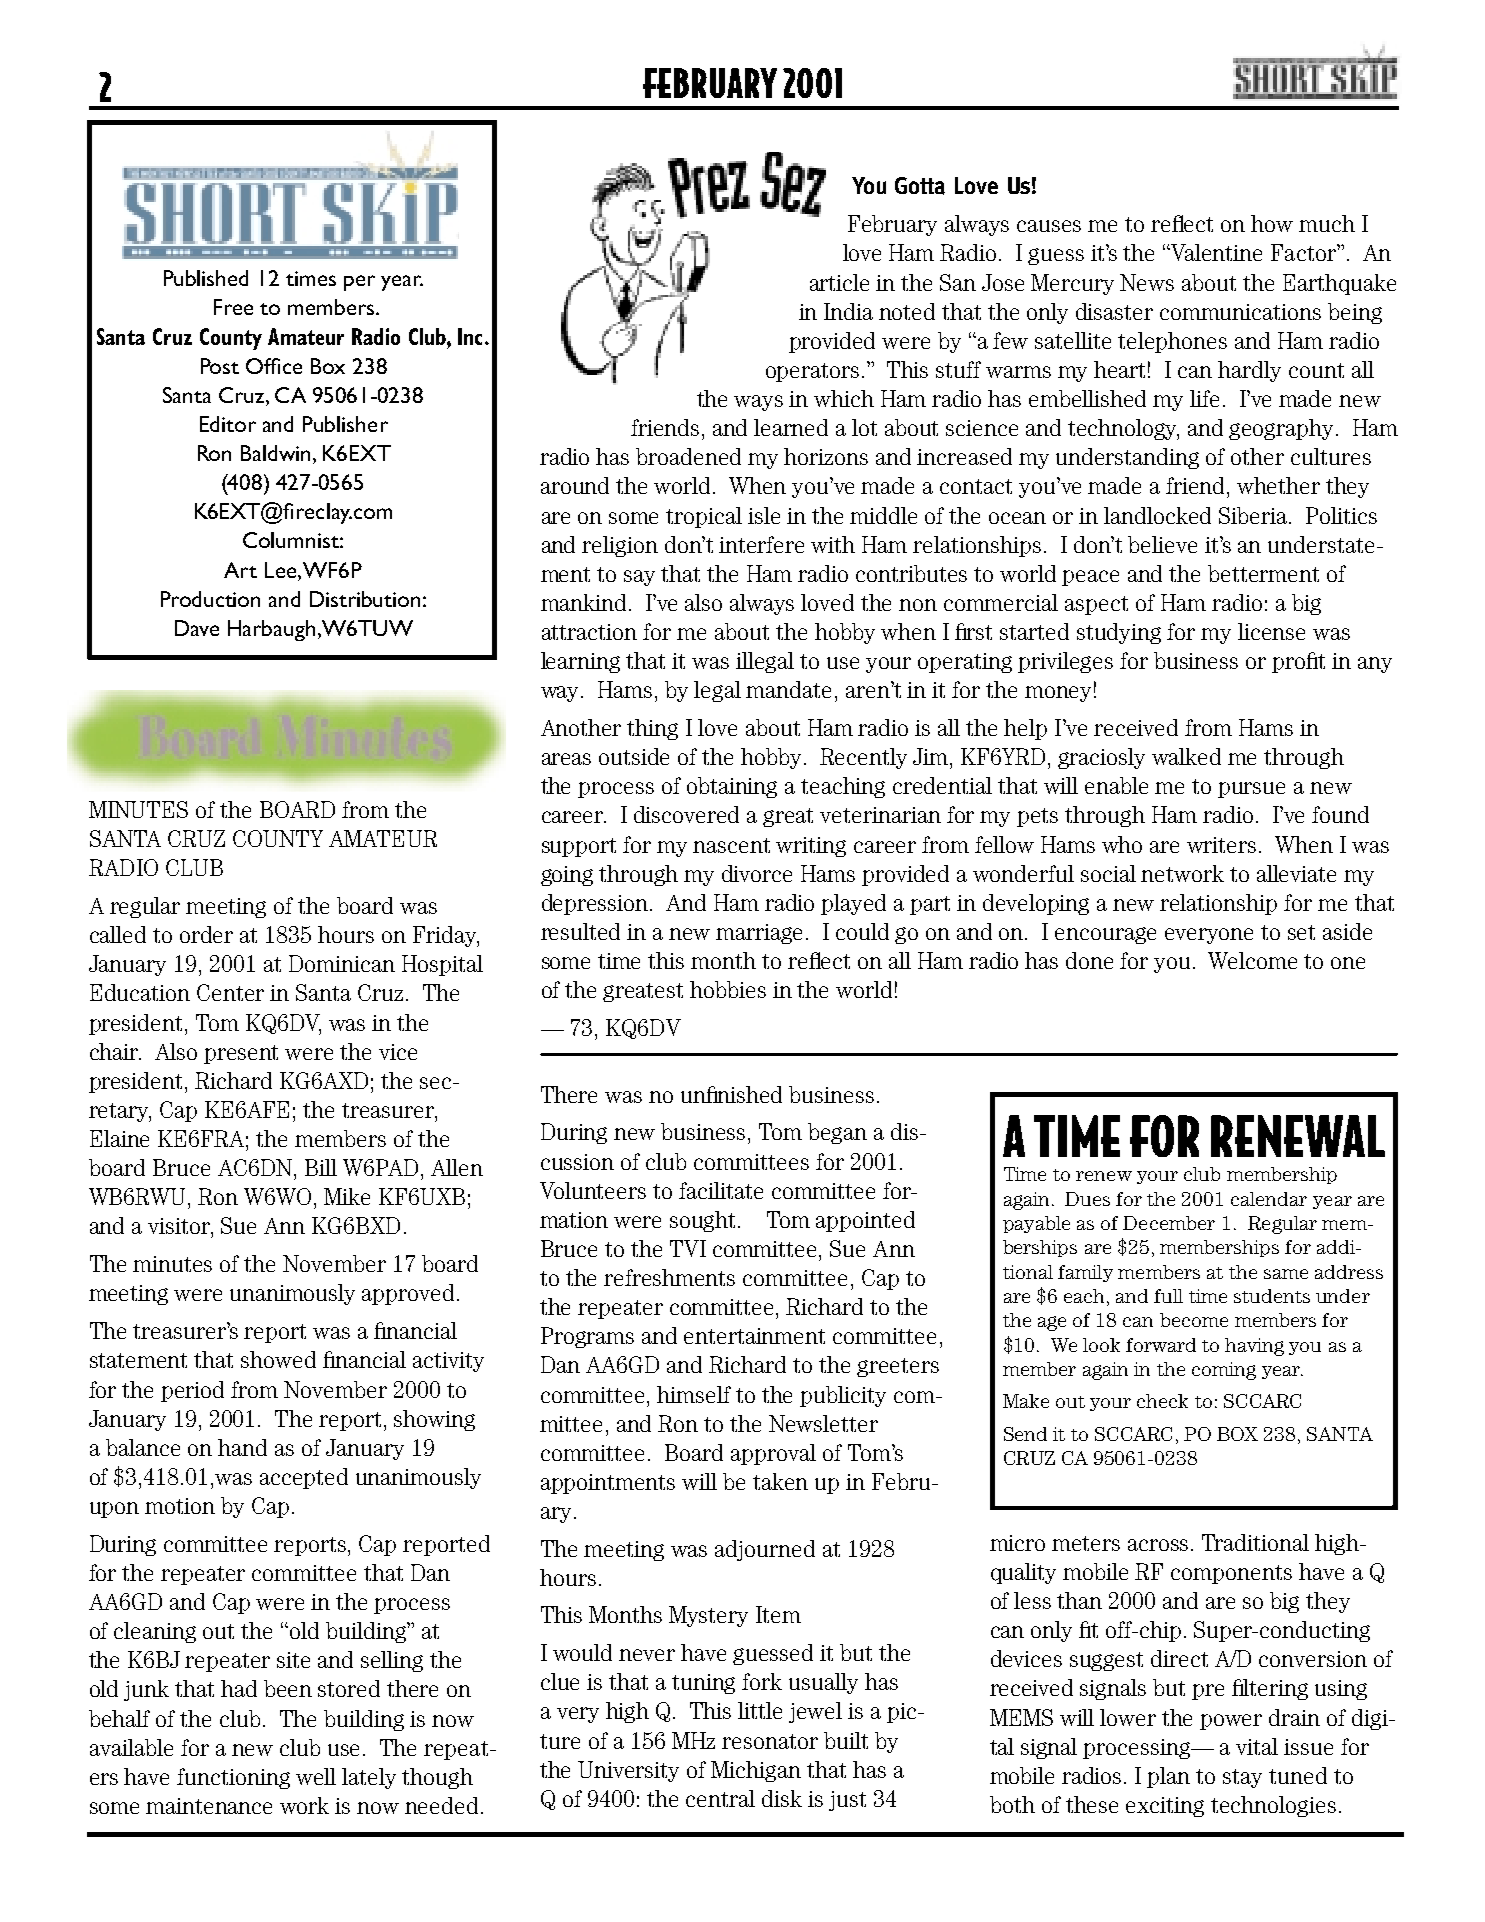 This screenshot has width=1485, height=1922. What do you see at coordinates (280, 570) in the screenshot?
I see `Lee` at bounding box center [280, 570].
